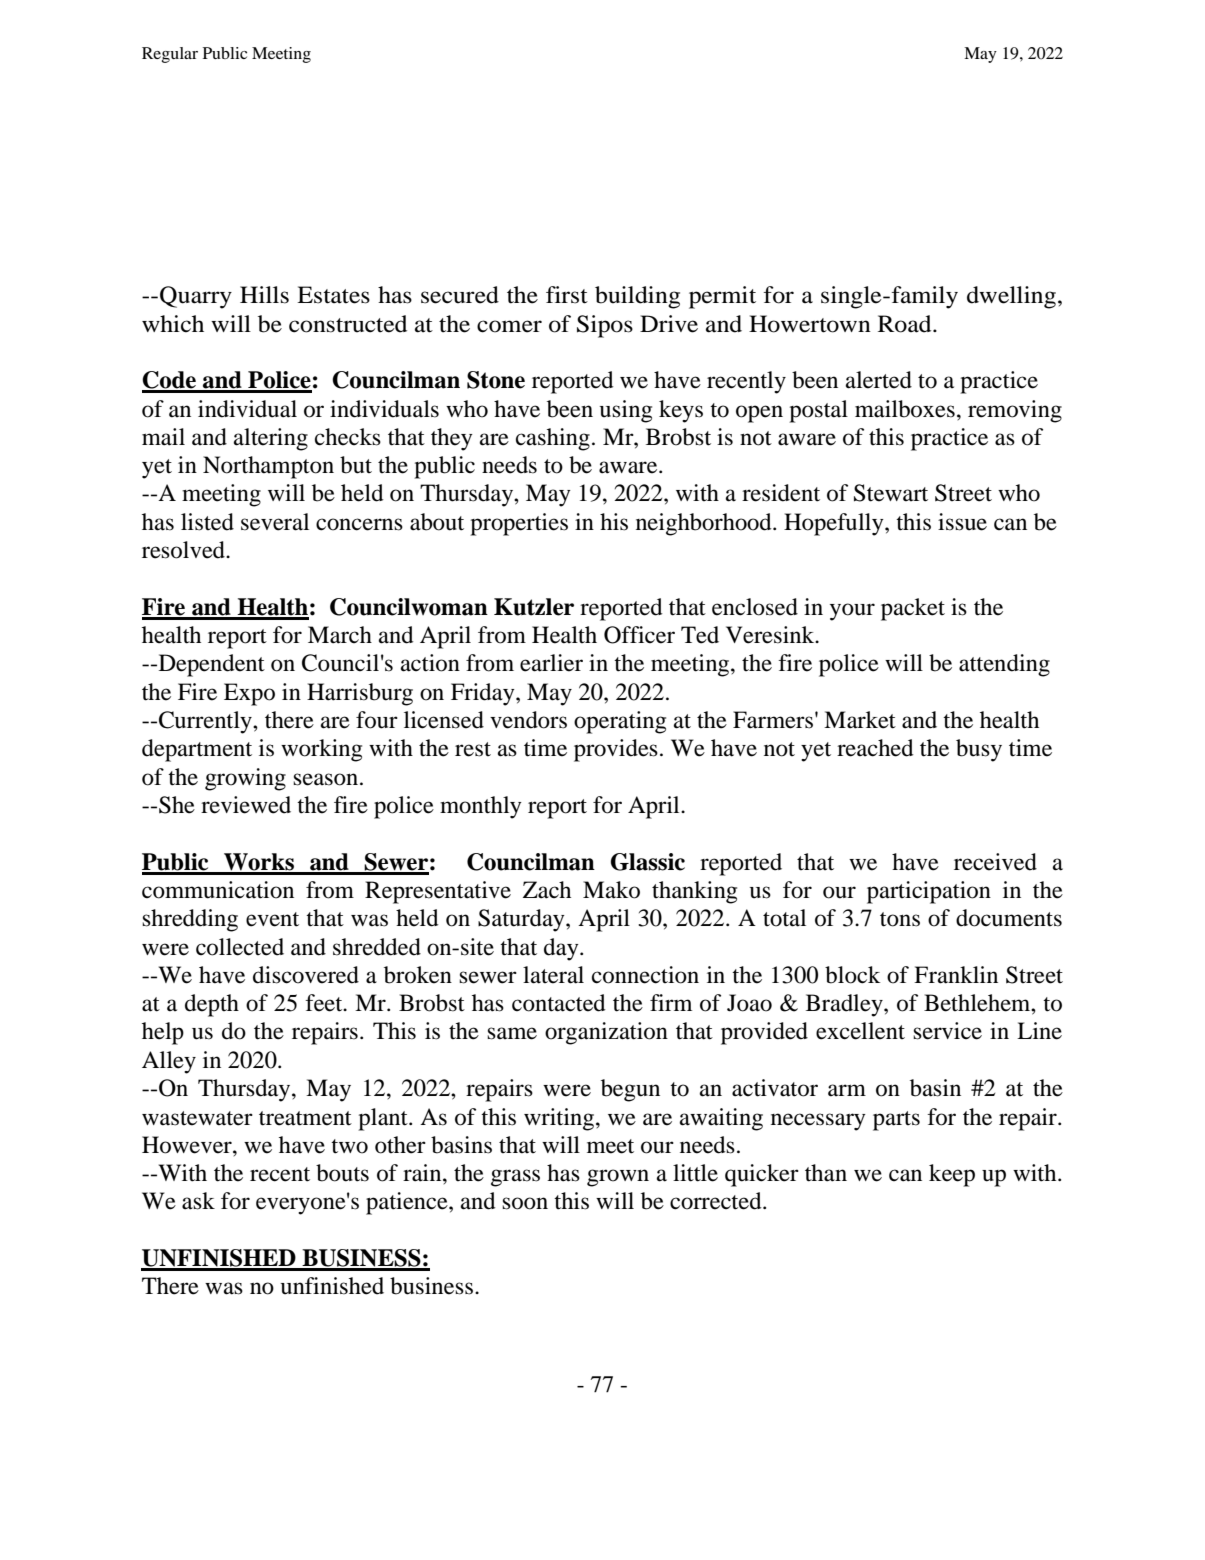  What do you see at coordinates (342, 1173) in the screenshot?
I see `bouts` at bounding box center [342, 1173].
